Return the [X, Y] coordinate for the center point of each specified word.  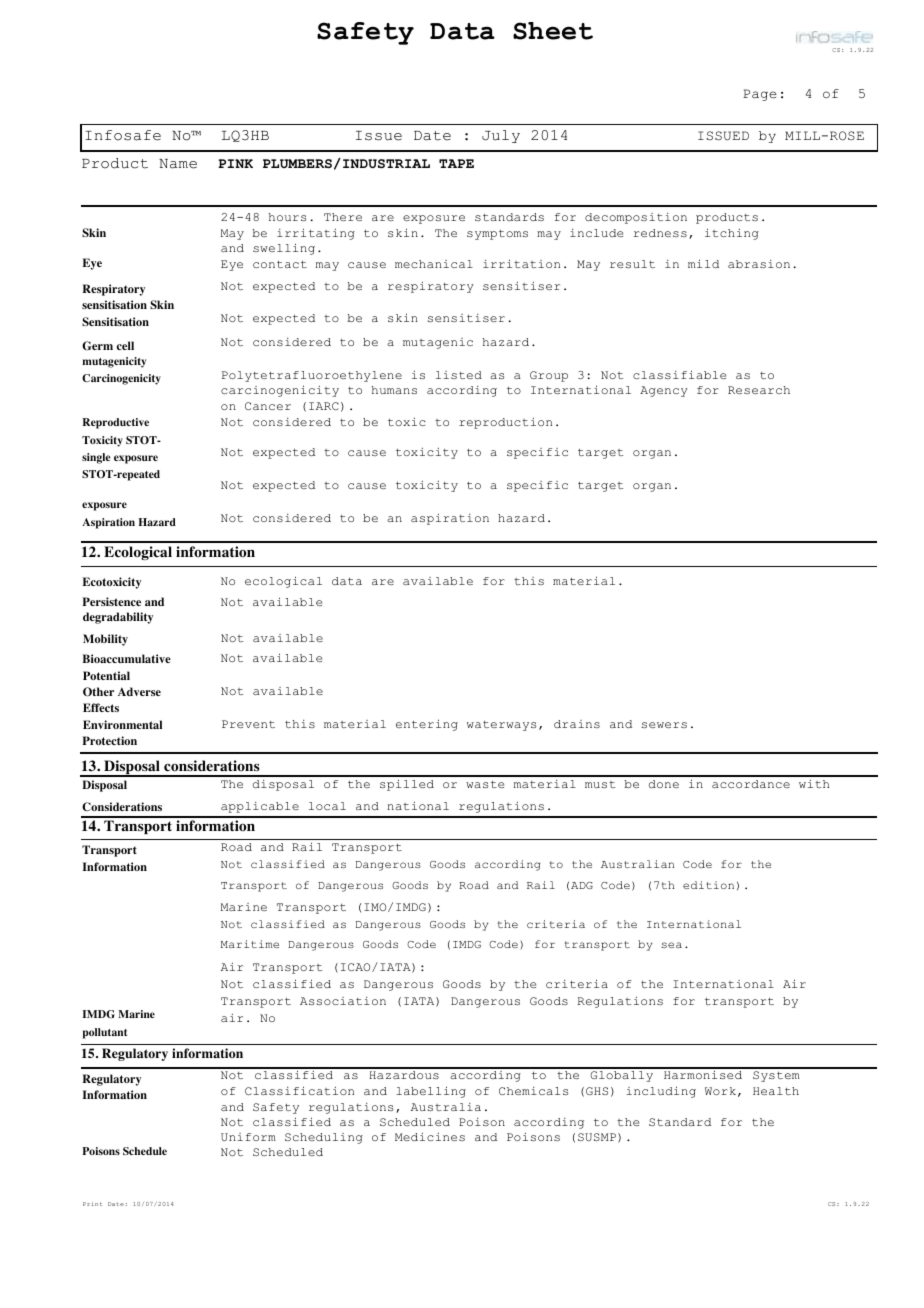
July [501, 136]
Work [720, 1091]
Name [178, 164]
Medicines [430, 1137]
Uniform [248, 1137]
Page [760, 95]
